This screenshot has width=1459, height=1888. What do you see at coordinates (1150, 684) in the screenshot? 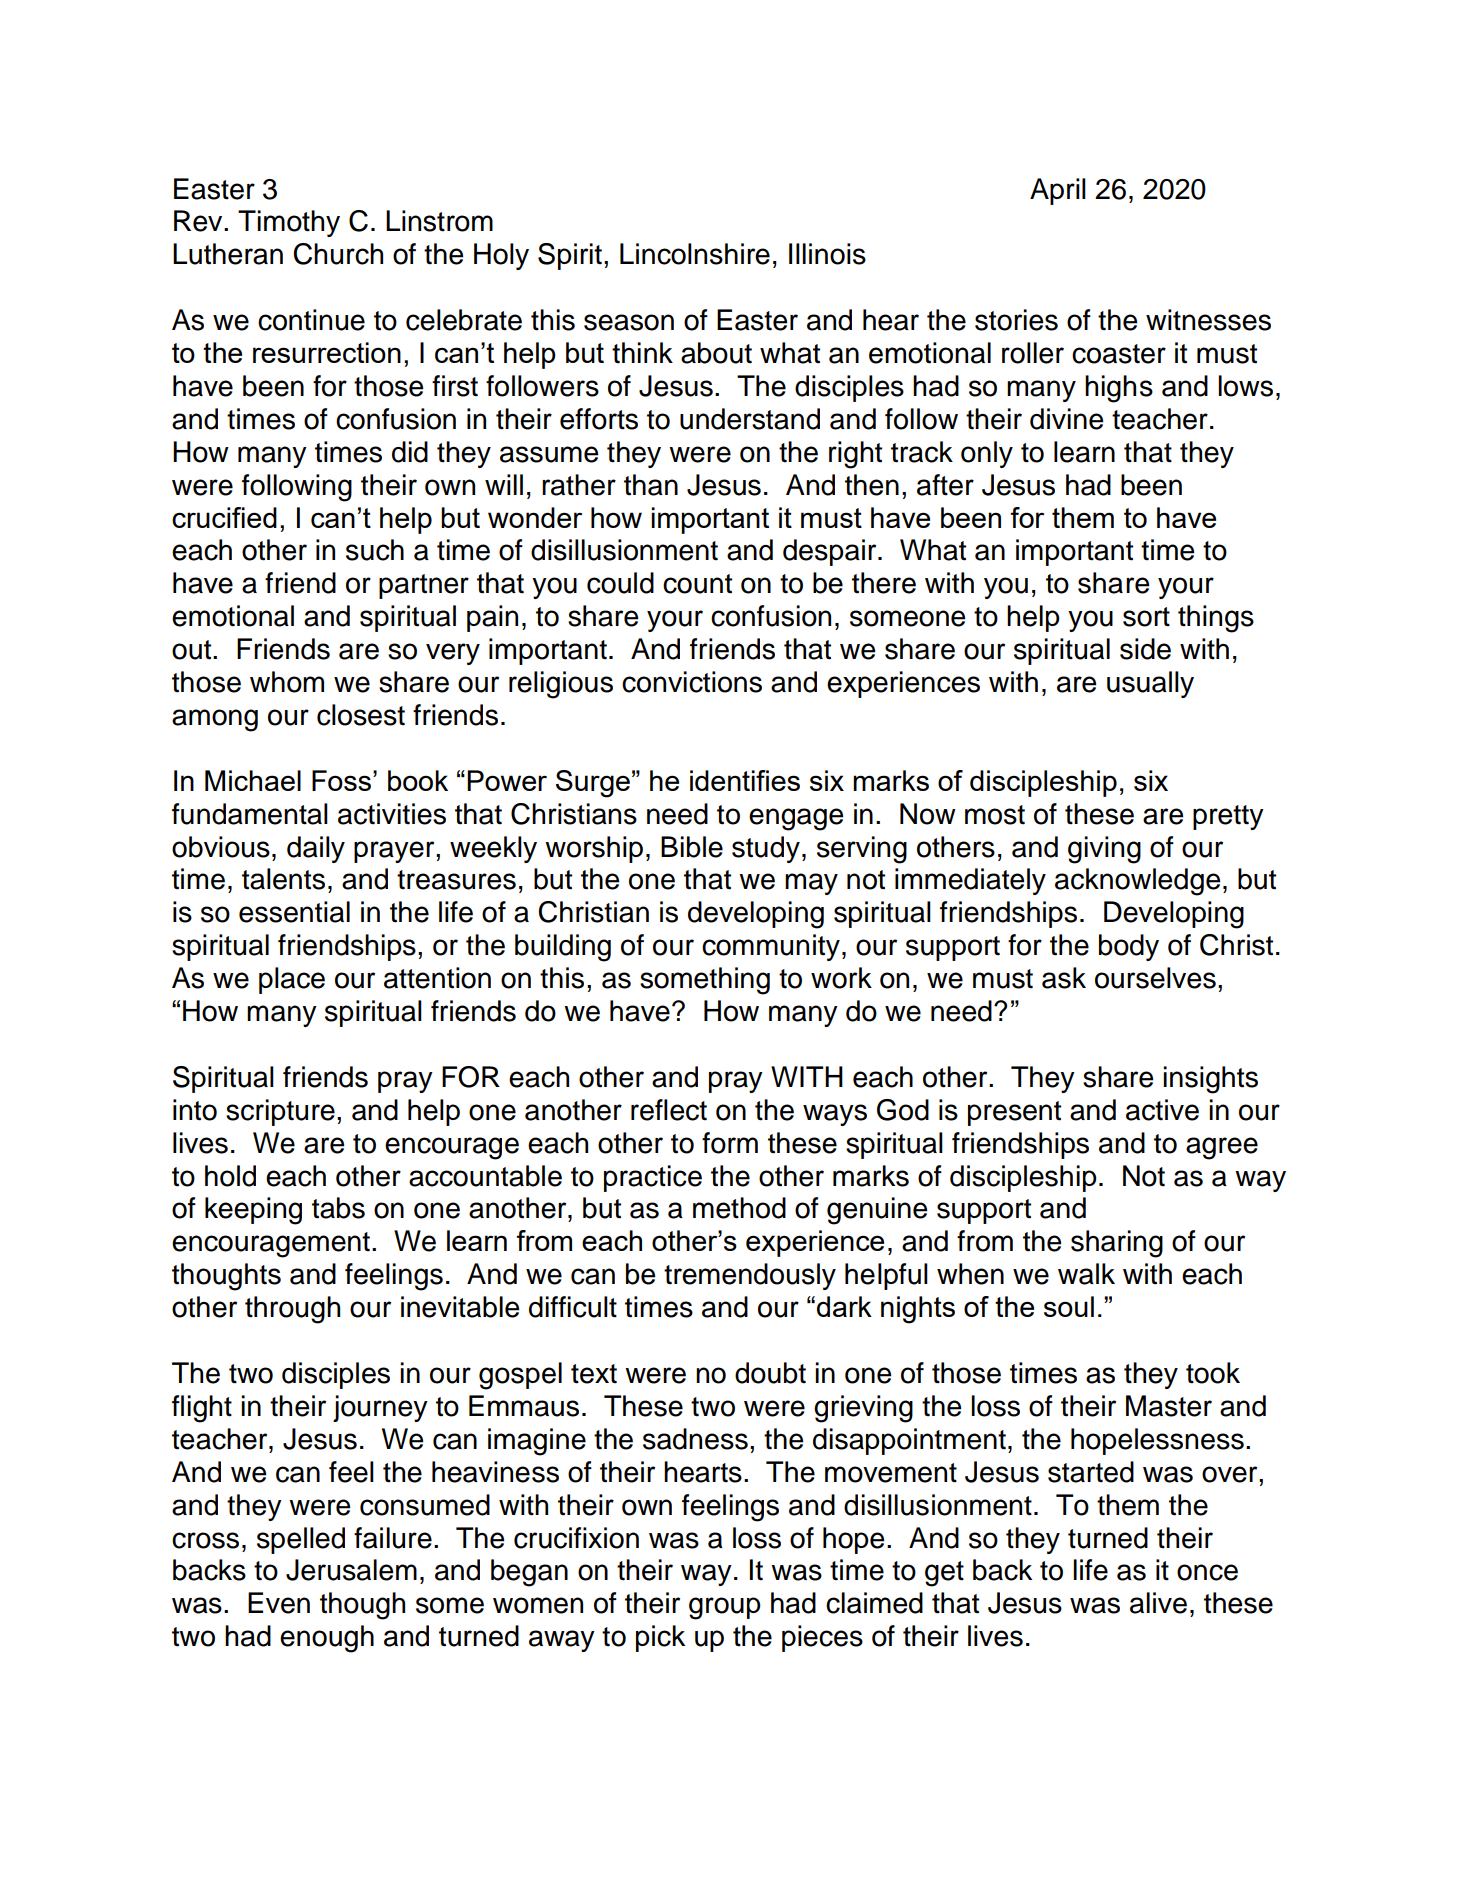
I see `usually` at bounding box center [1150, 684].
